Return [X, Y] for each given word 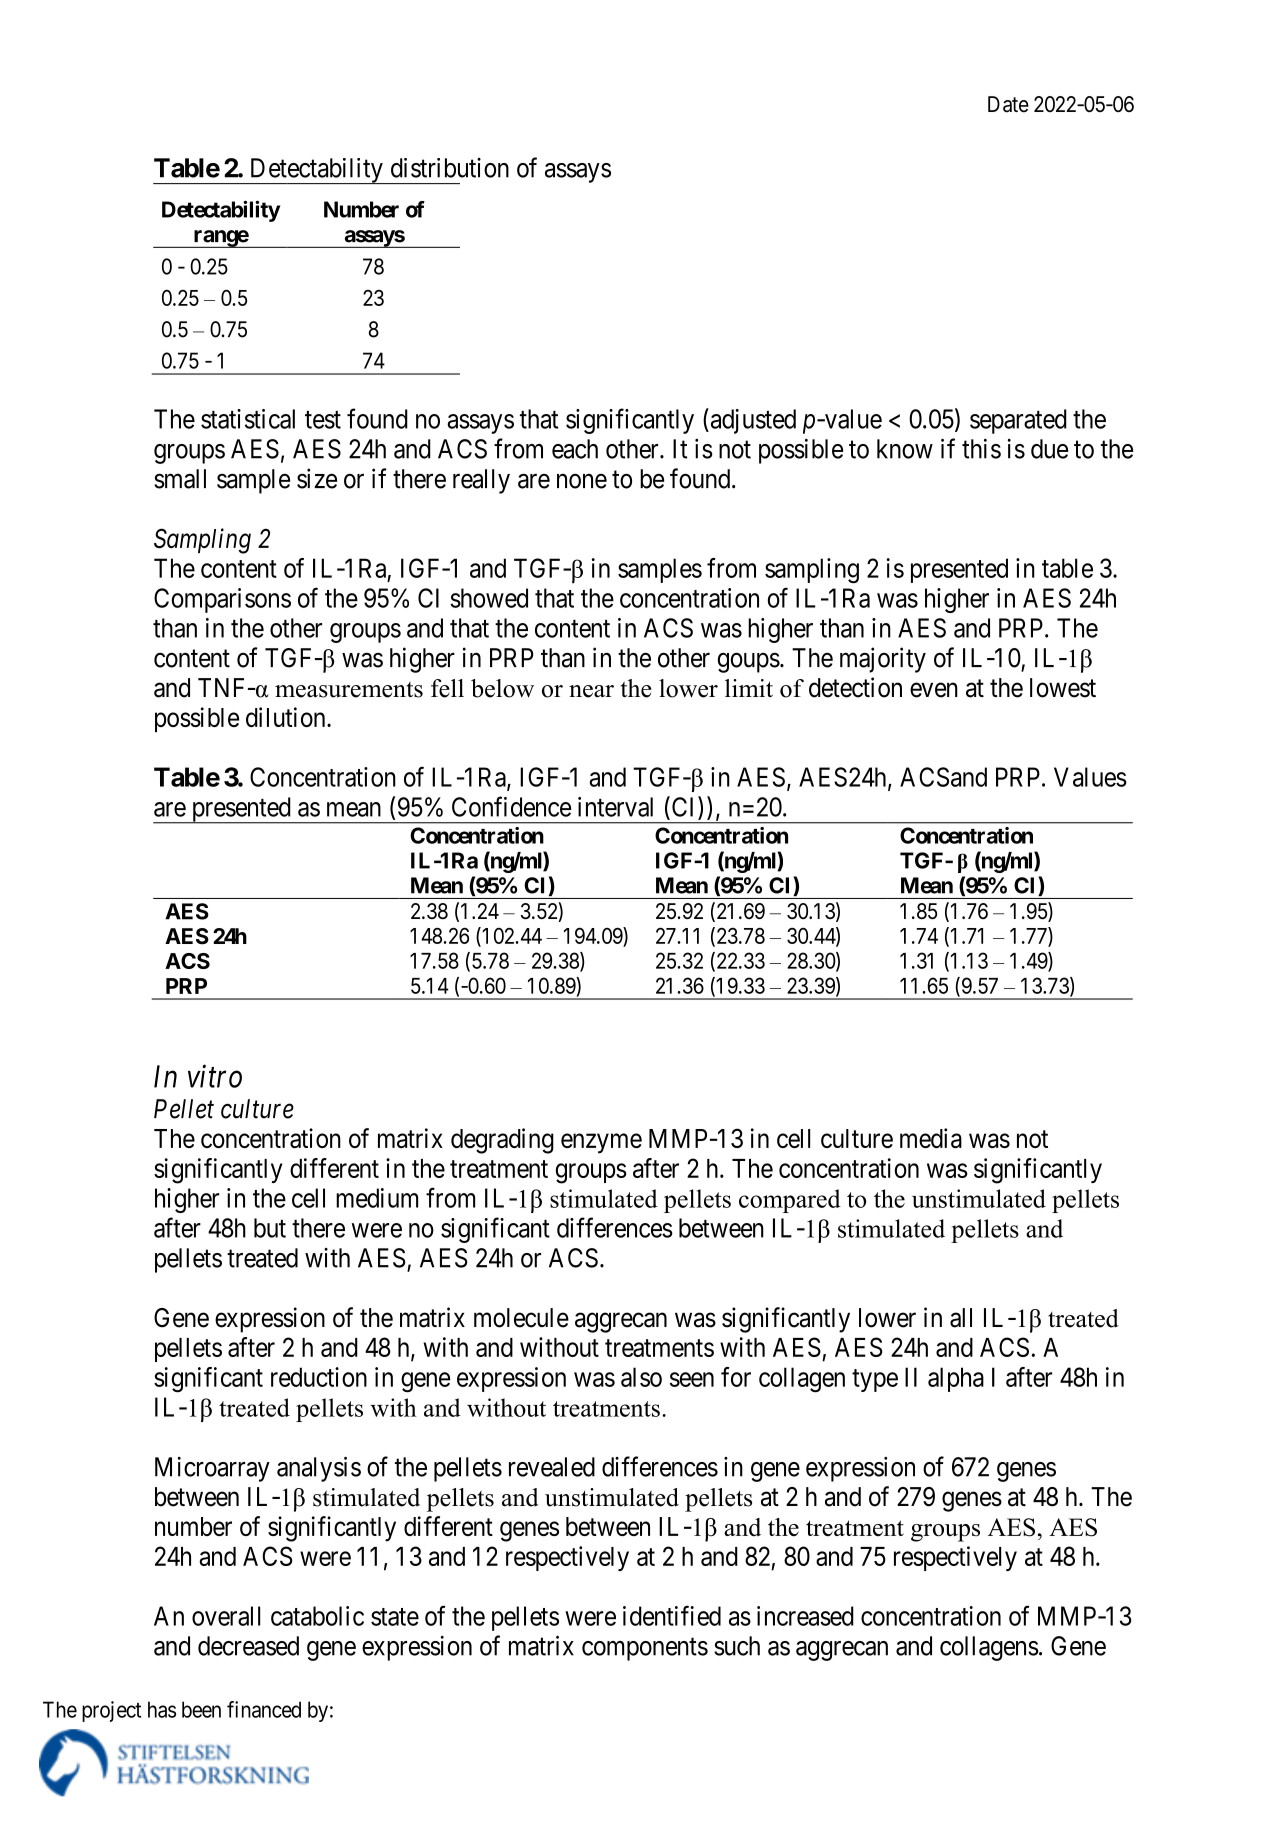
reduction [319, 1377]
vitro [215, 1076]
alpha [956, 1379]
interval [615, 807]
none [582, 481]
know [905, 449]
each [575, 449]
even [934, 690]
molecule [521, 1318]
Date [1008, 104]
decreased [248, 1646]
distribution [450, 168]
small [180, 479]
